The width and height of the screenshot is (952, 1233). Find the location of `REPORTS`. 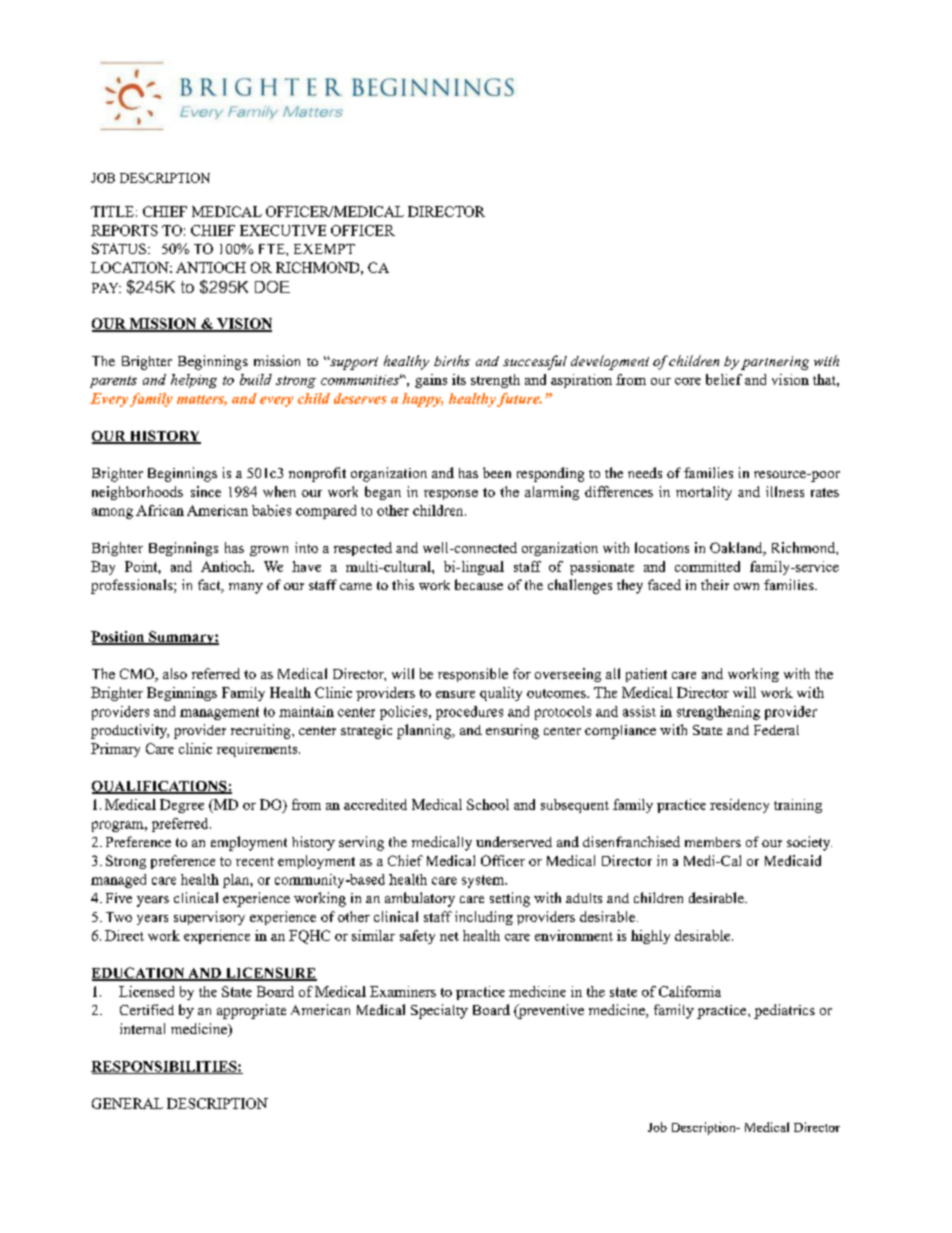

REPORTS is located at coordinates (124, 230).
